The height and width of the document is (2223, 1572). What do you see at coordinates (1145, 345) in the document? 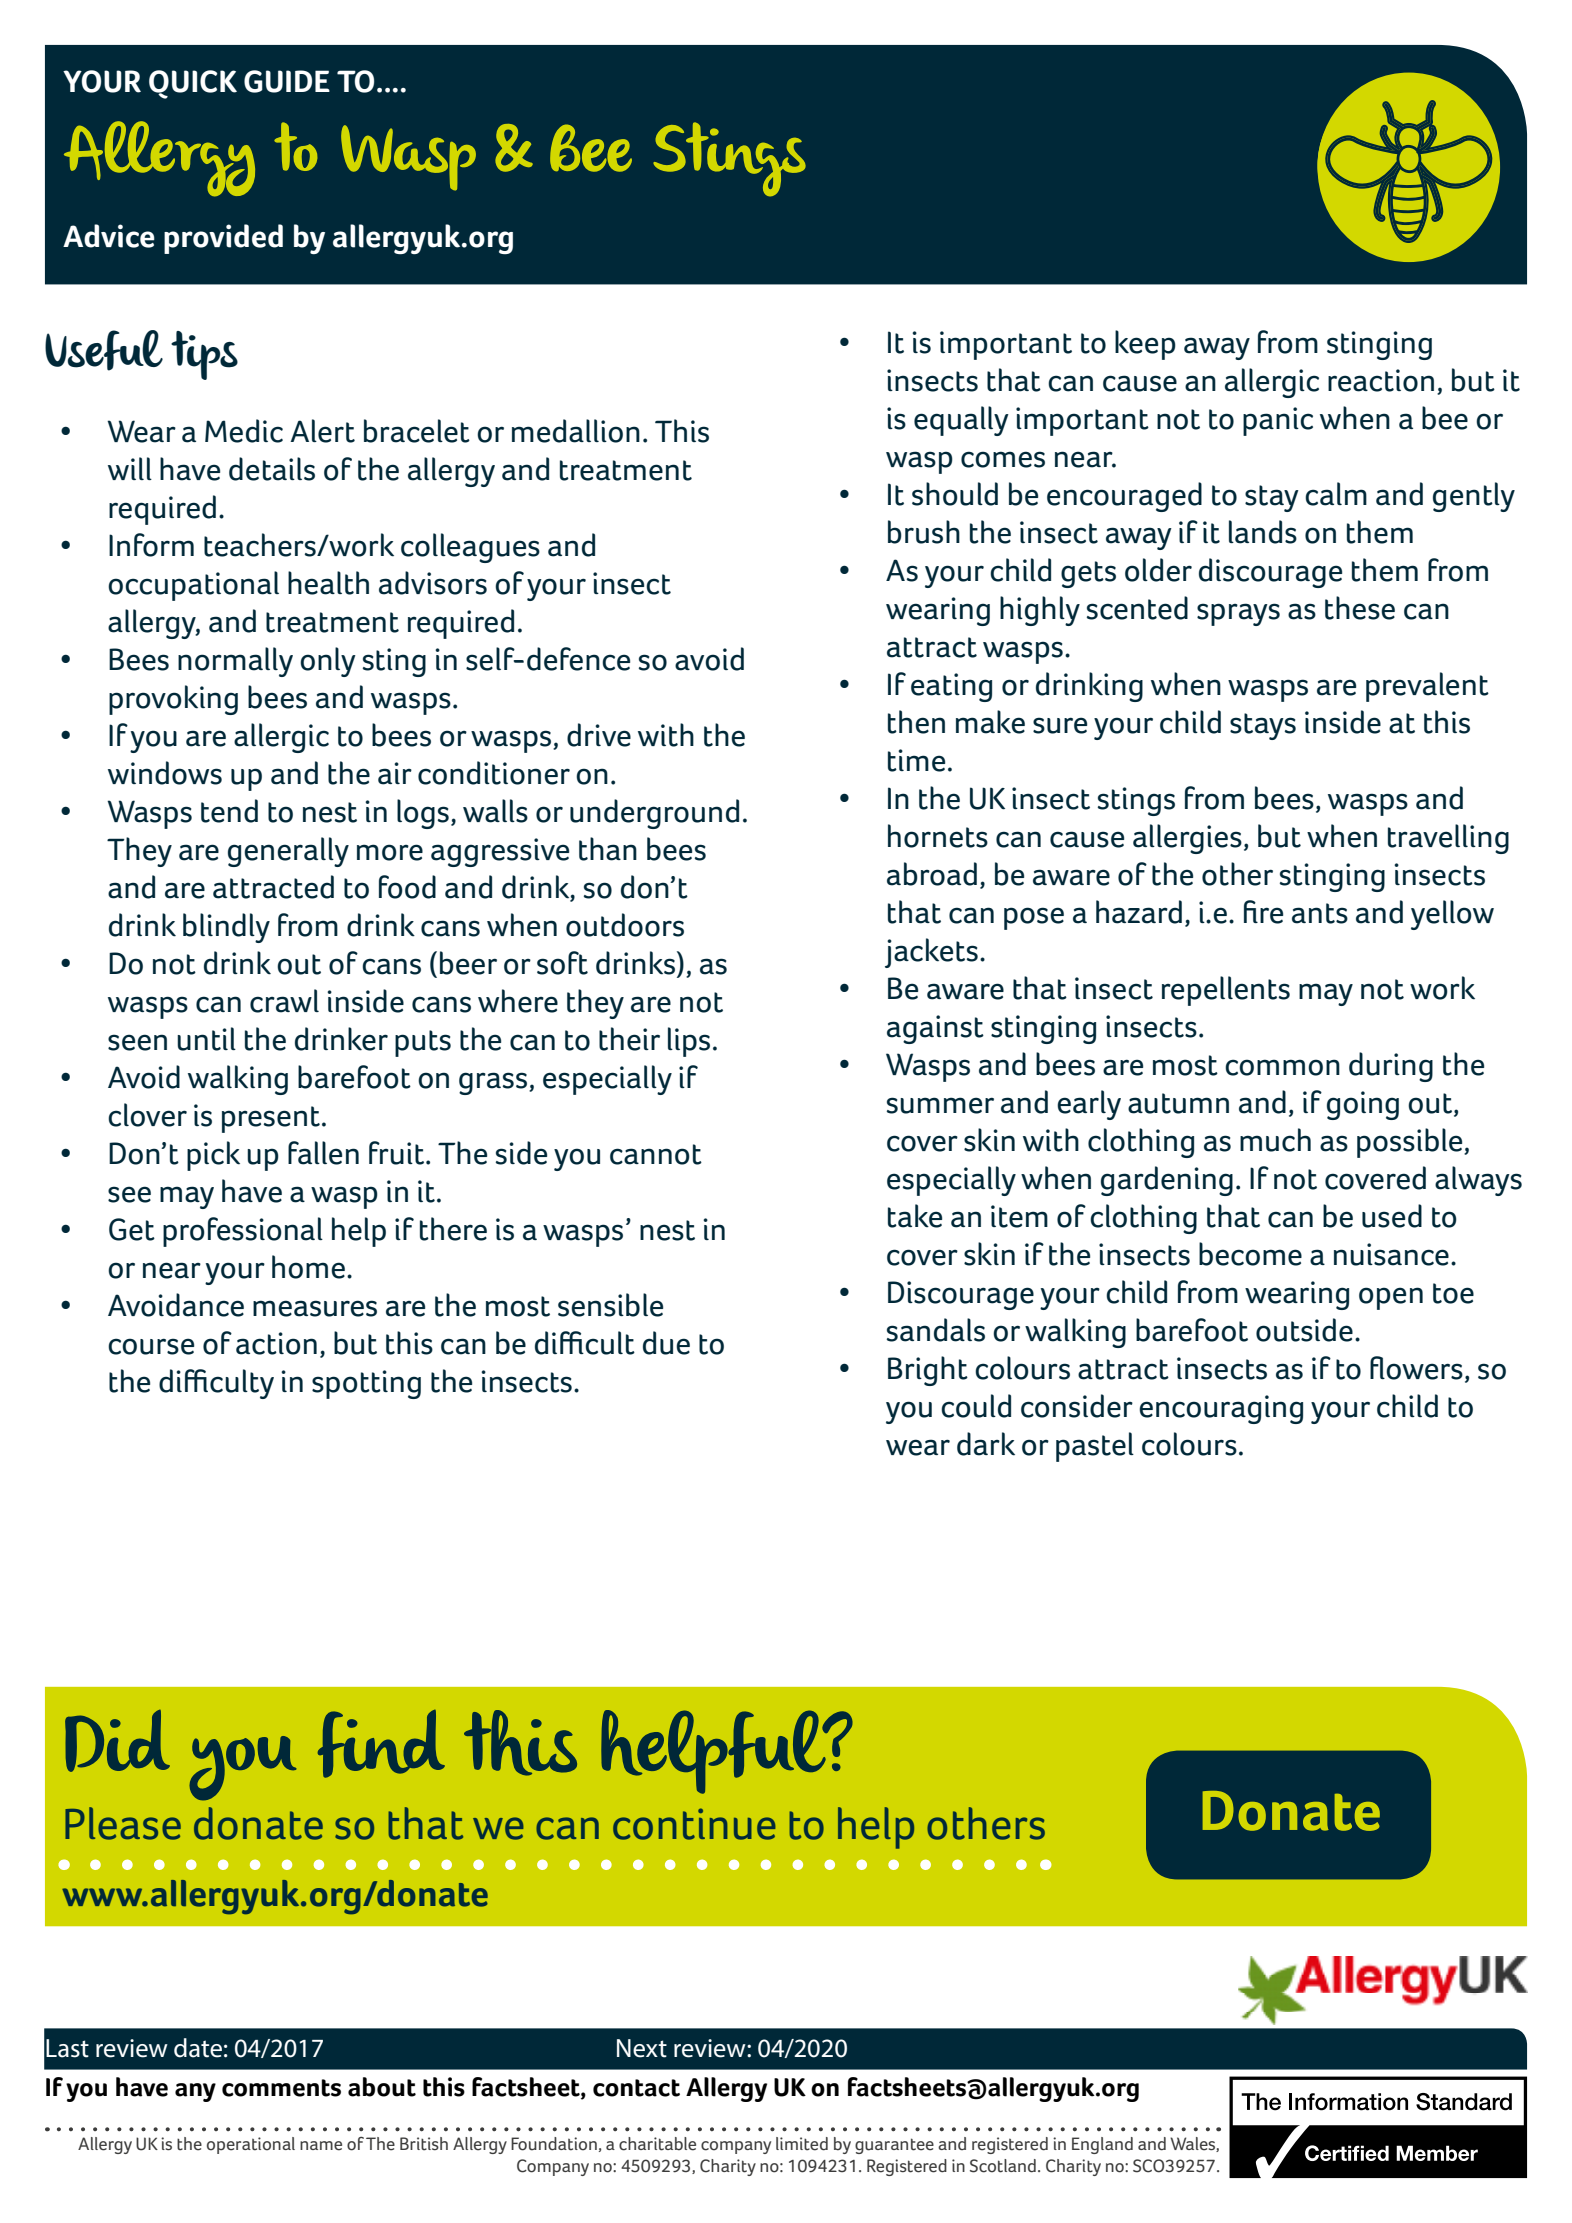
I see `keep` at bounding box center [1145, 345].
